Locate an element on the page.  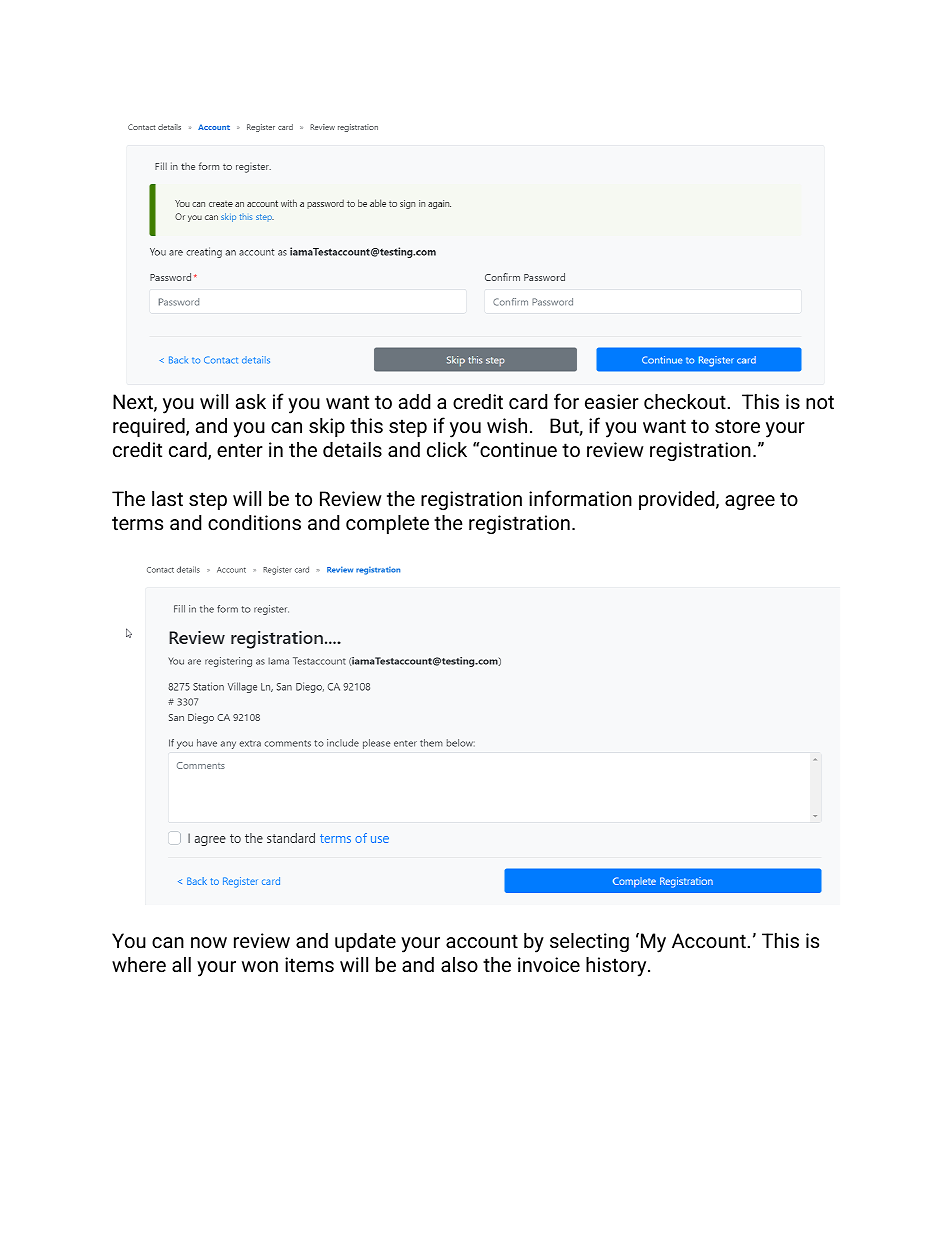
all is located at coordinates (181, 964).
